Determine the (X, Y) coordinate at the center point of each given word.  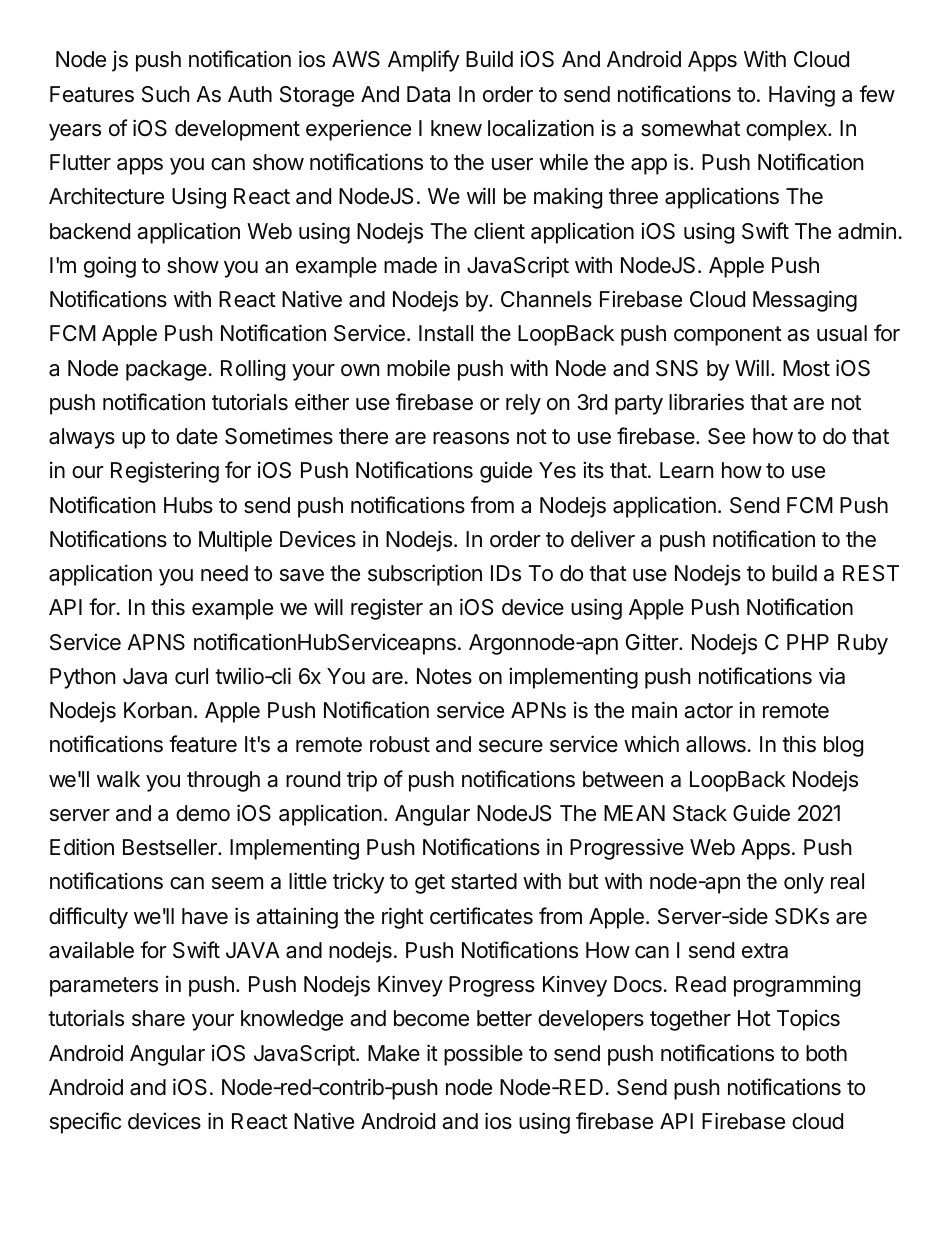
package (166, 370)
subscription (425, 575)
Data (428, 94)
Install (446, 333)
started (484, 881)
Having (802, 96)
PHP (808, 642)
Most (806, 368)
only (804, 883)
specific (85, 1123)
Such (166, 94)
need (224, 573)
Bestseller (171, 847)
